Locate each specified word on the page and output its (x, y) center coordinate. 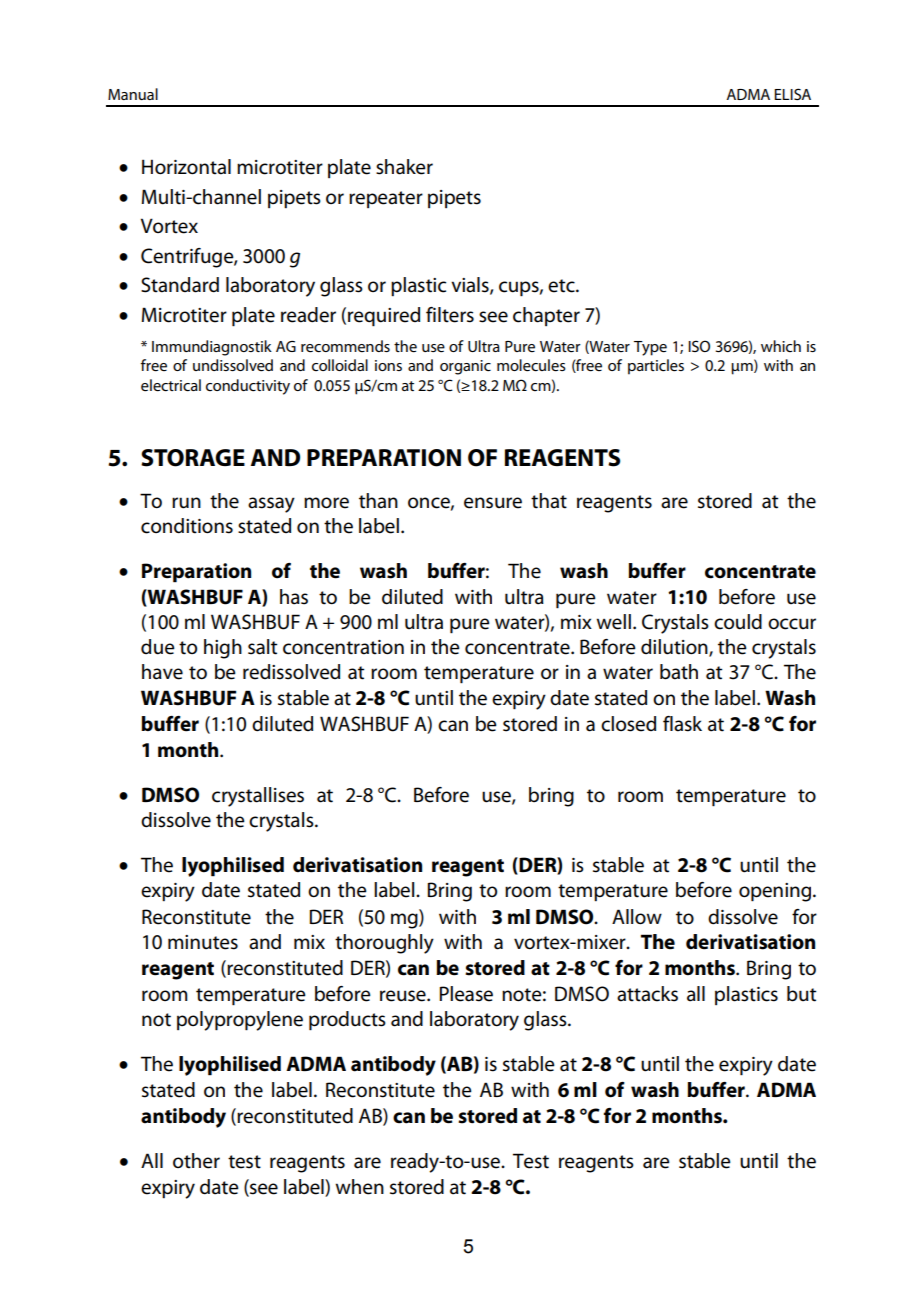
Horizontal (186, 167)
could (738, 622)
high (223, 649)
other (196, 1161)
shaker (404, 167)
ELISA (792, 94)
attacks (647, 994)
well (613, 622)
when (359, 1187)
